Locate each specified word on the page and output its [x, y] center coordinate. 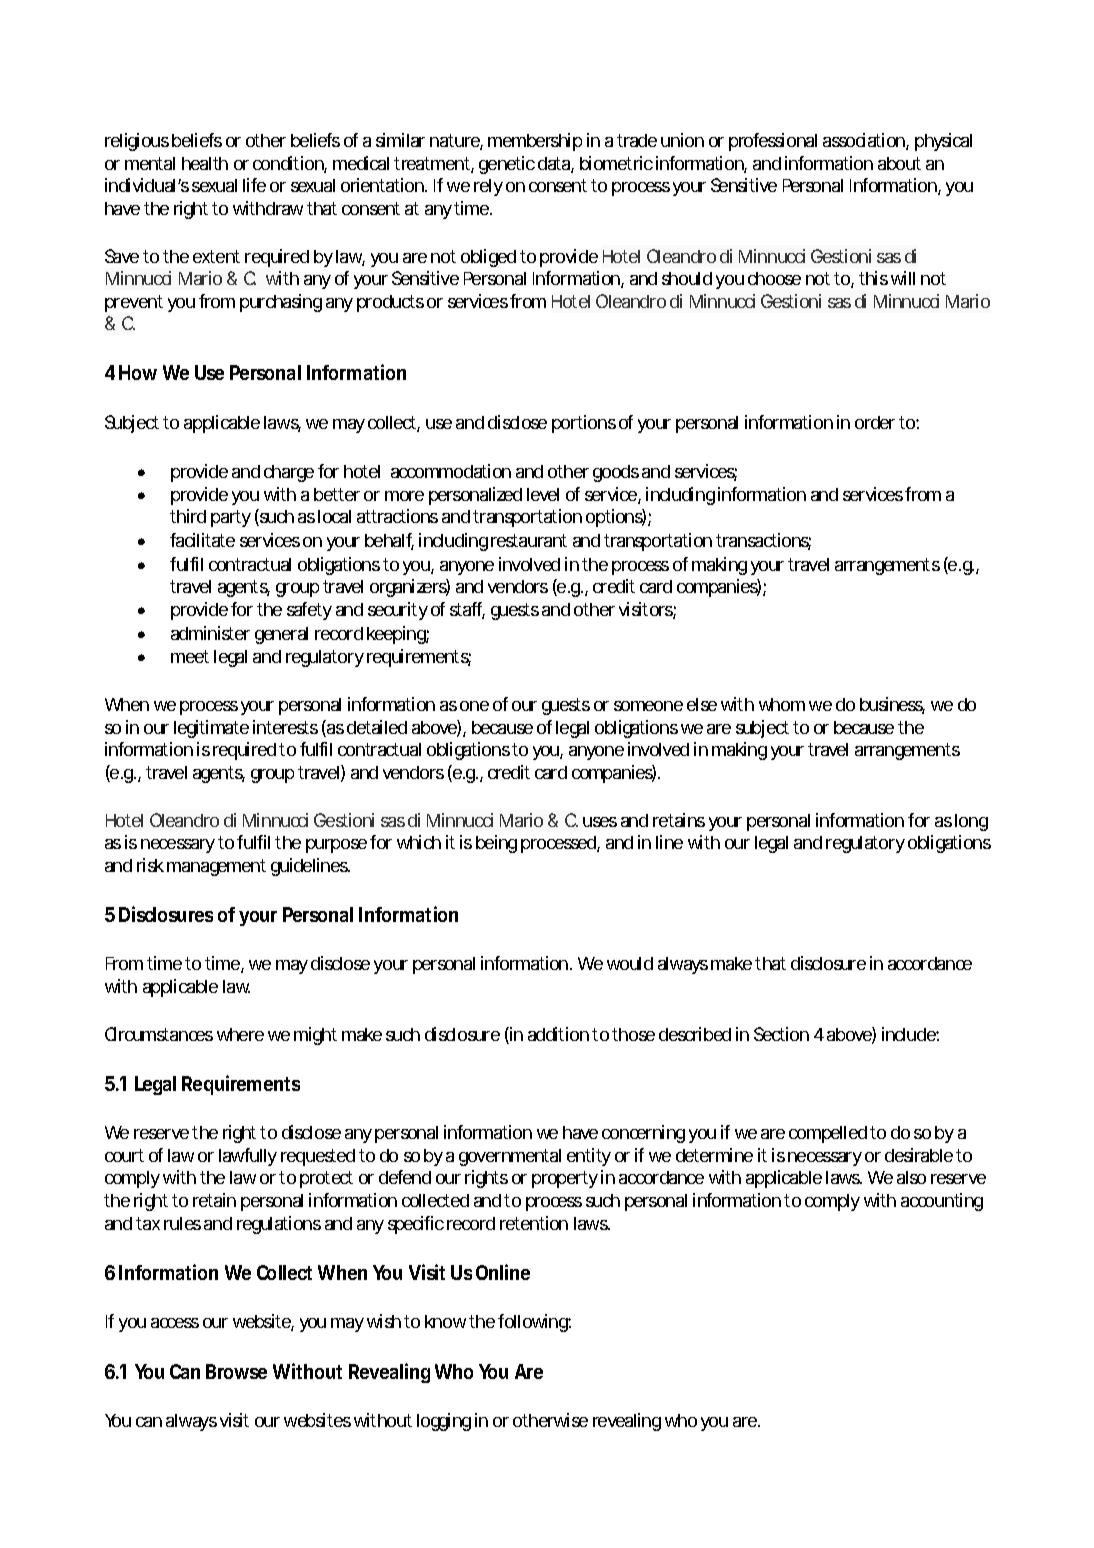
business [892, 705]
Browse [236, 1371]
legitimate [211, 729]
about [899, 163]
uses [600, 822]
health [205, 163]
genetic [507, 165]
